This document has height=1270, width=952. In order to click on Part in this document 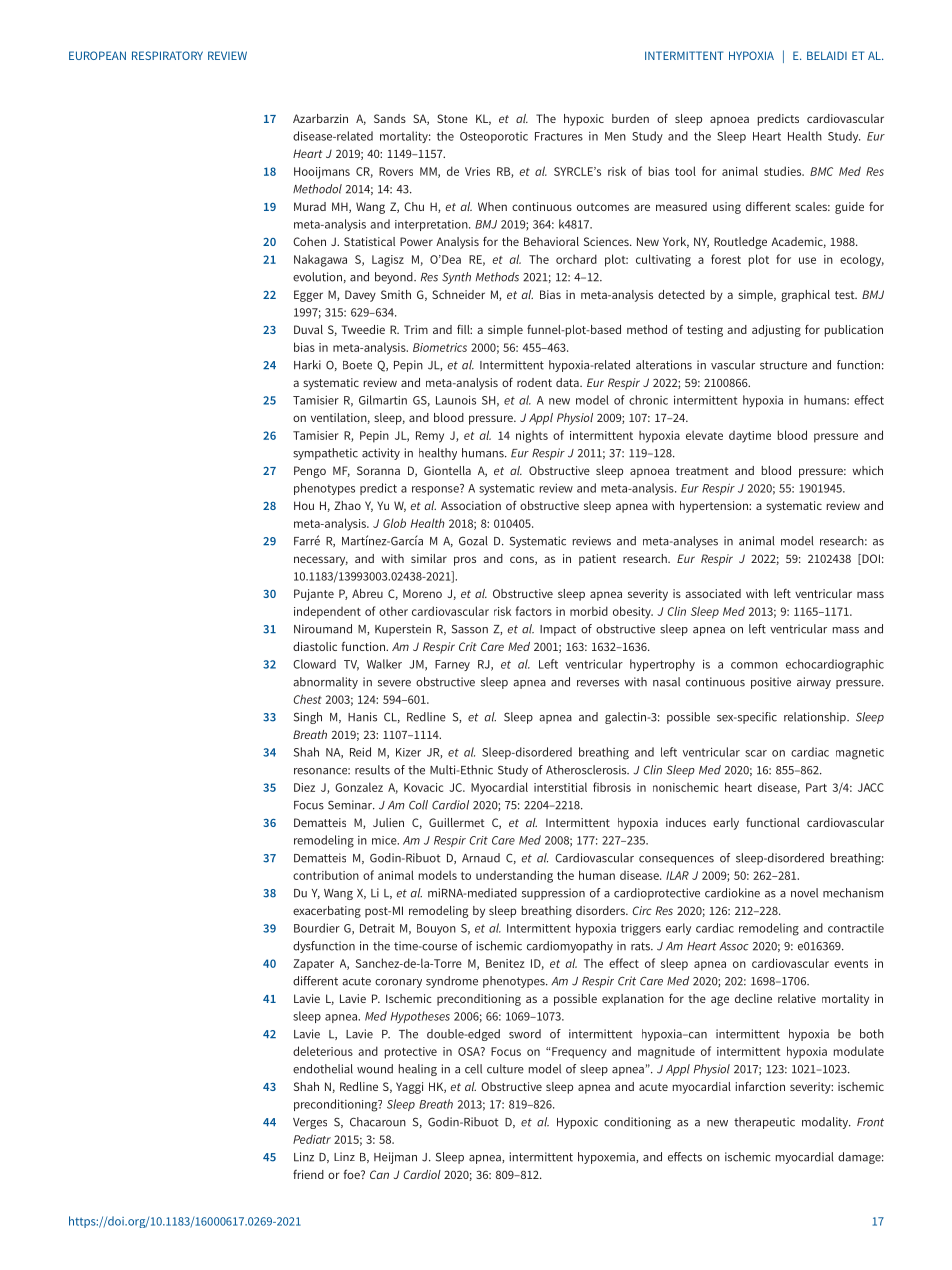, I will do `click(816, 787)`.
